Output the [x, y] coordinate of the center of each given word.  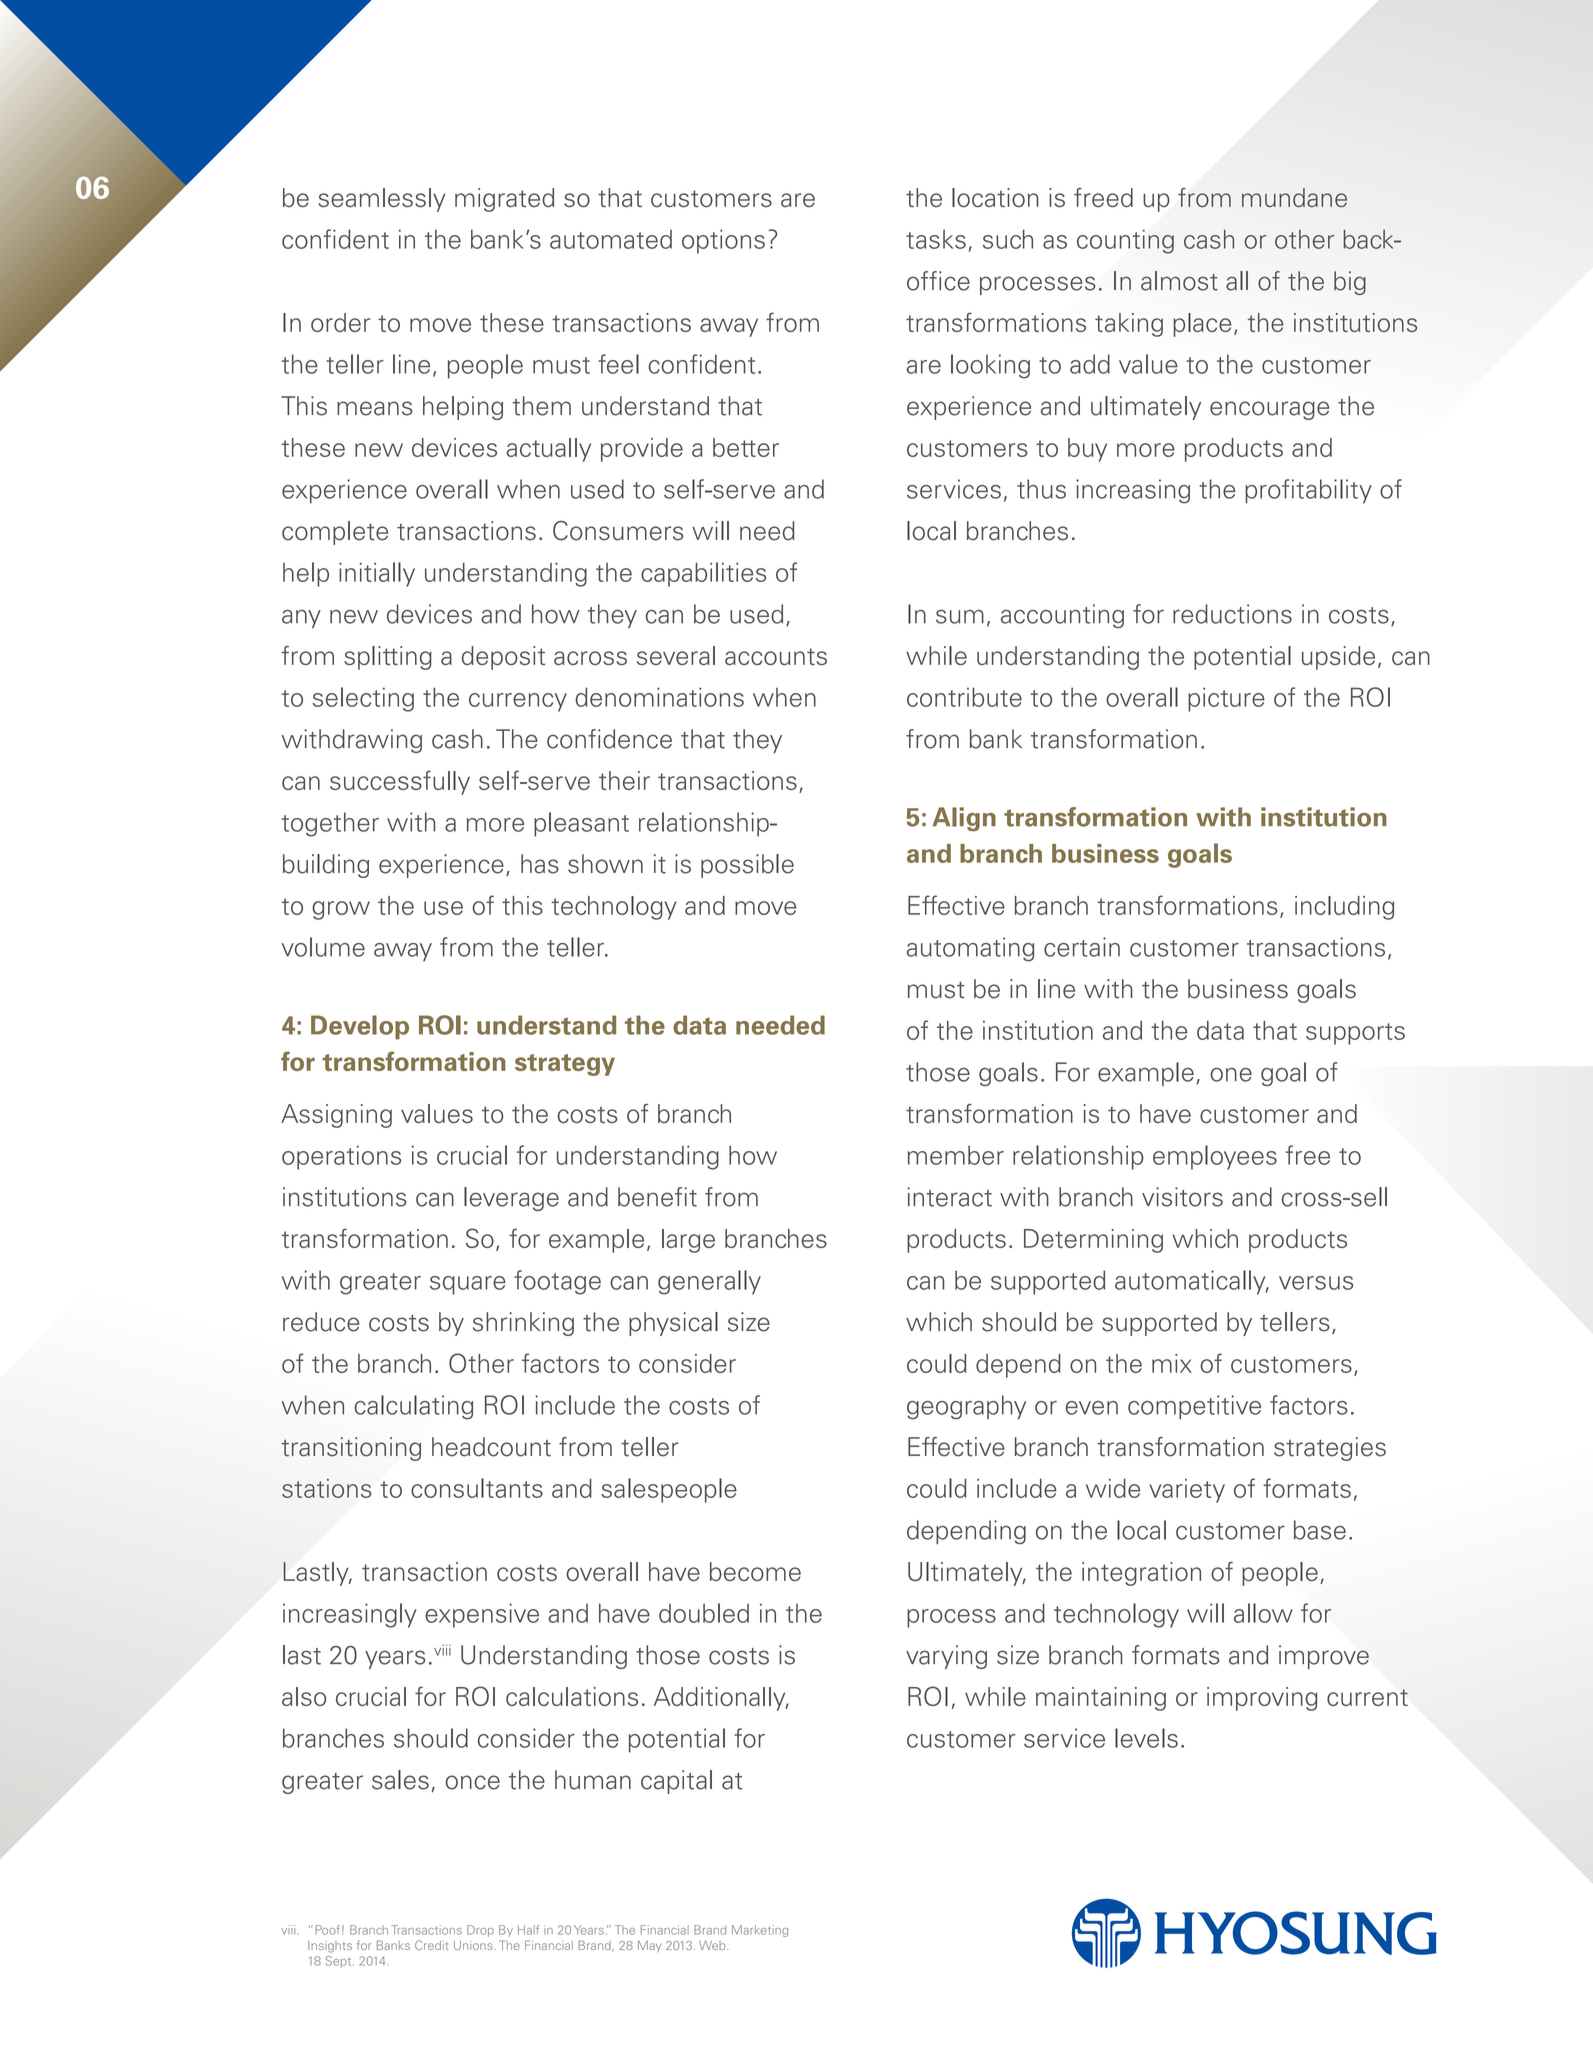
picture [1226, 699]
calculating [413, 1407]
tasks [936, 239]
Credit [431, 1945]
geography [966, 1407]
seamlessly [382, 200]
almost [1179, 281]
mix [1172, 1363]
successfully [400, 782]
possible [747, 866]
